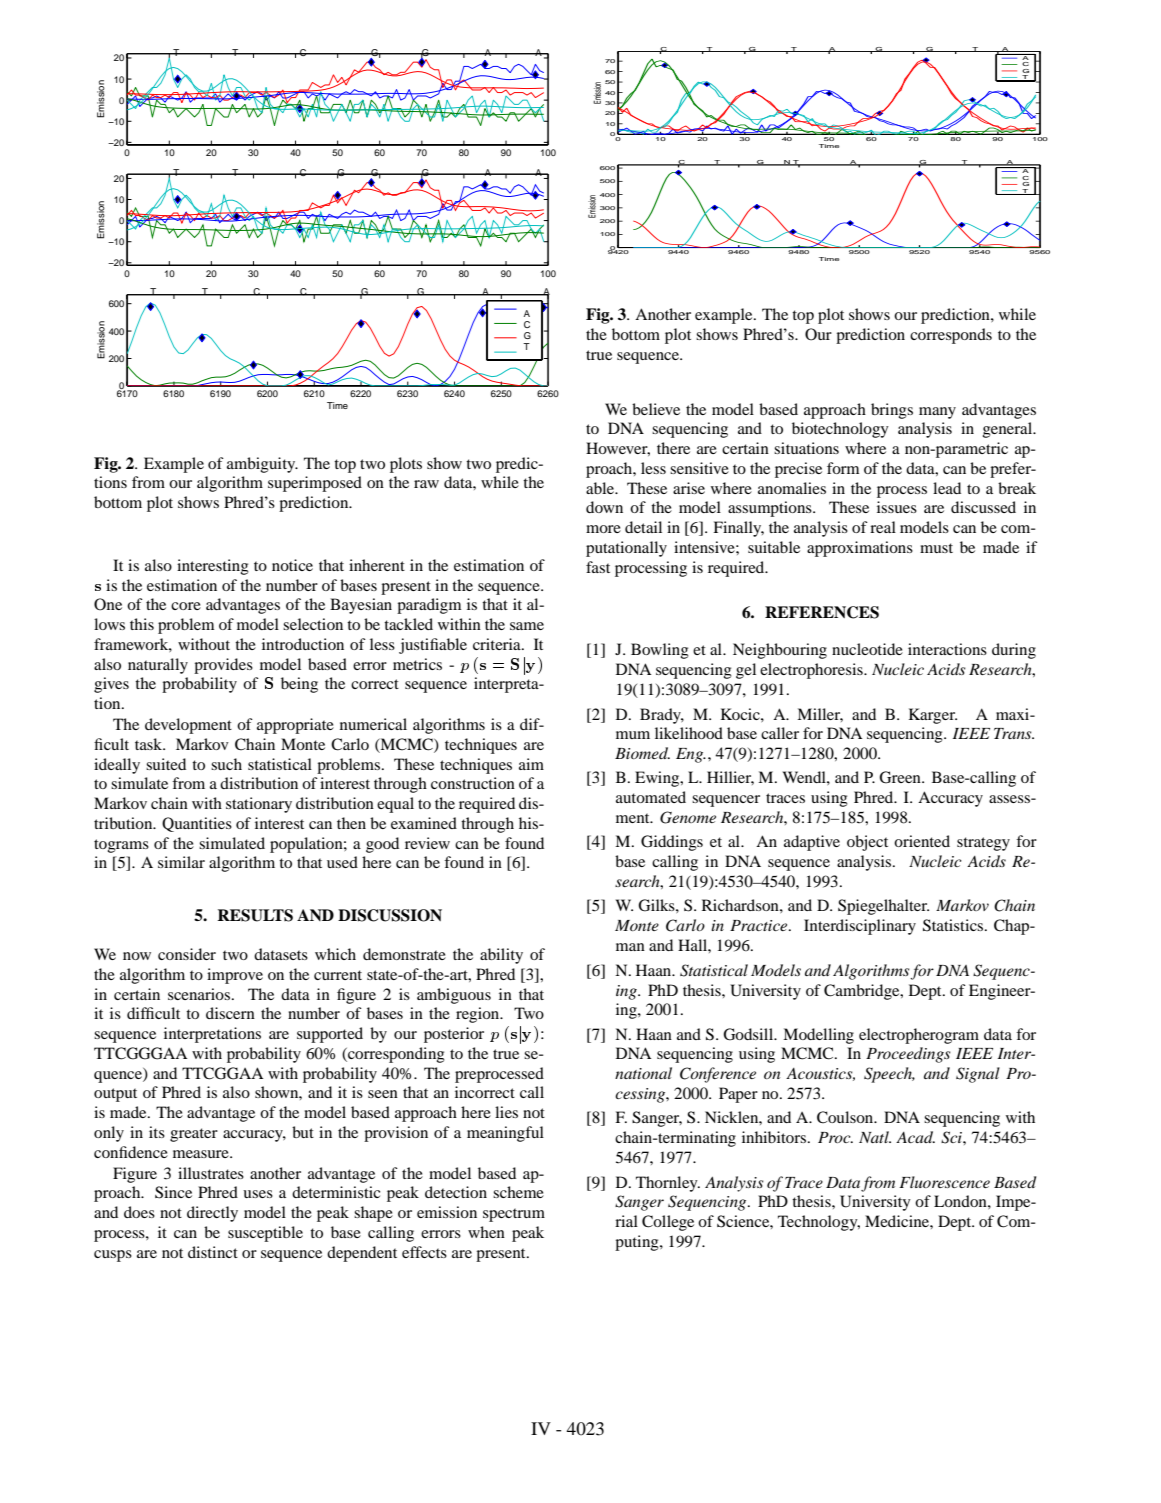 Image resolution: width=1161 pixels, height=1503 pixels. What do you see at coordinates (951, 336) in the page?
I see `corresponds` at bounding box center [951, 336].
